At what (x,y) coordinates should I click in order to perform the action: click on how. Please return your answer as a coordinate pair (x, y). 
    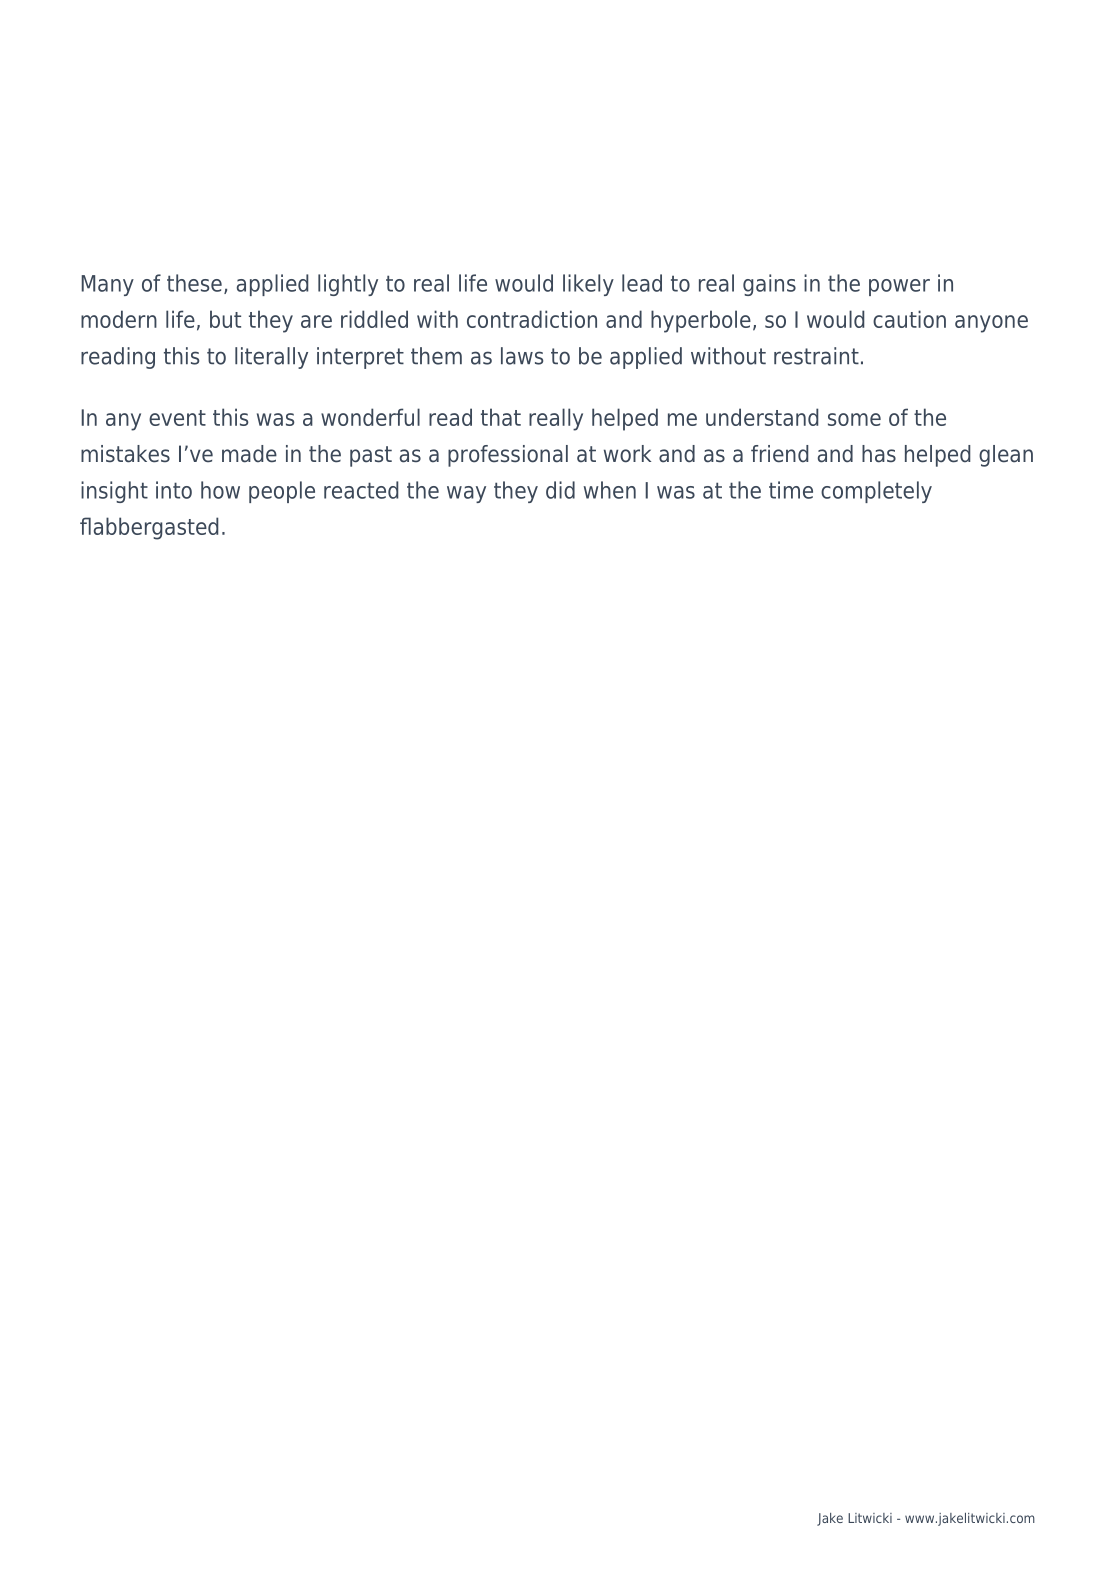
    Looking at the image, I should click on (220, 490).
